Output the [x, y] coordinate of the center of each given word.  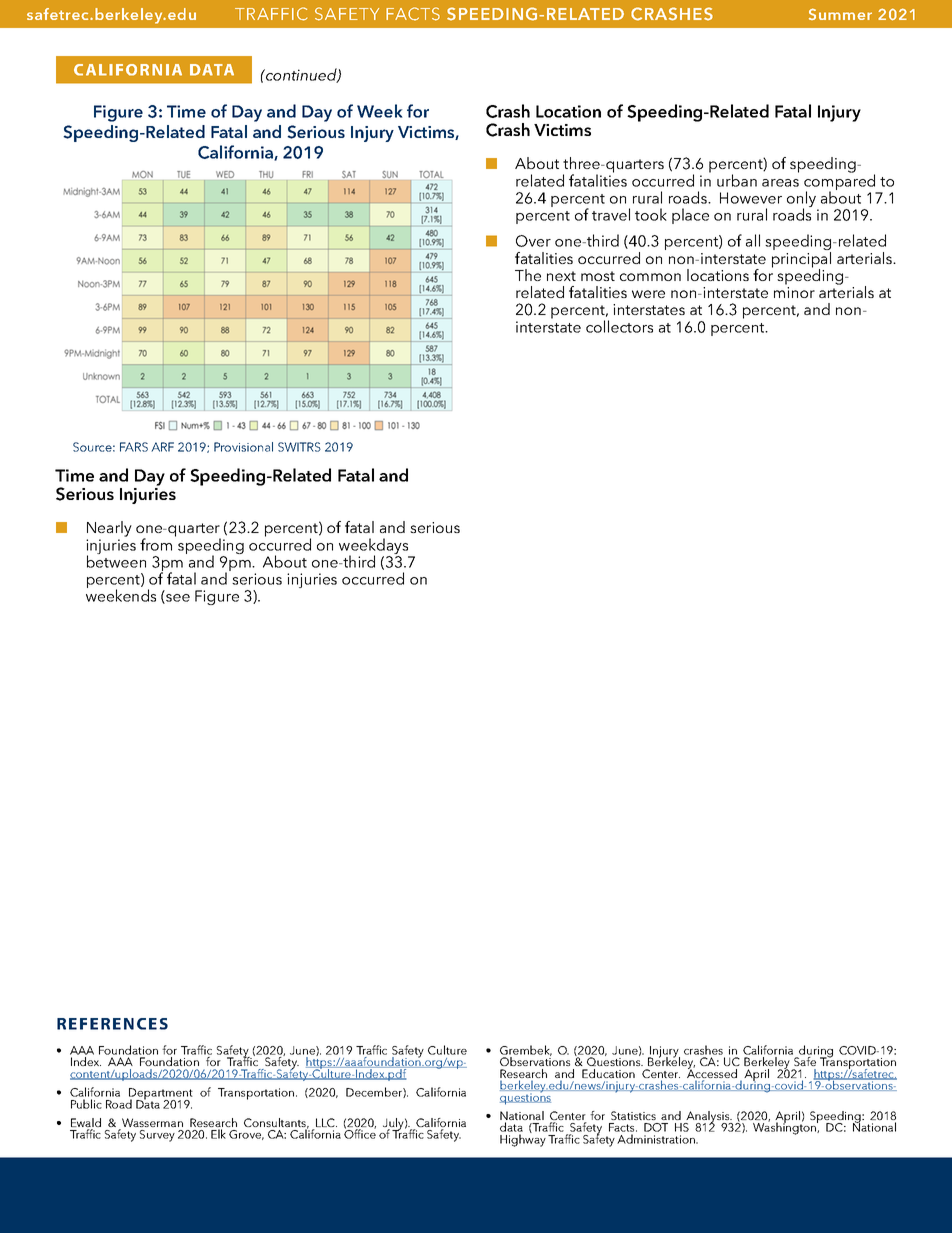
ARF [162, 447]
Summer [840, 14]
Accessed [712, 1074]
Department [161, 1095]
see [177, 599]
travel [611, 214]
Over [533, 241]
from [156, 544]
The [528, 275]
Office [360, 1133]
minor [794, 292]
